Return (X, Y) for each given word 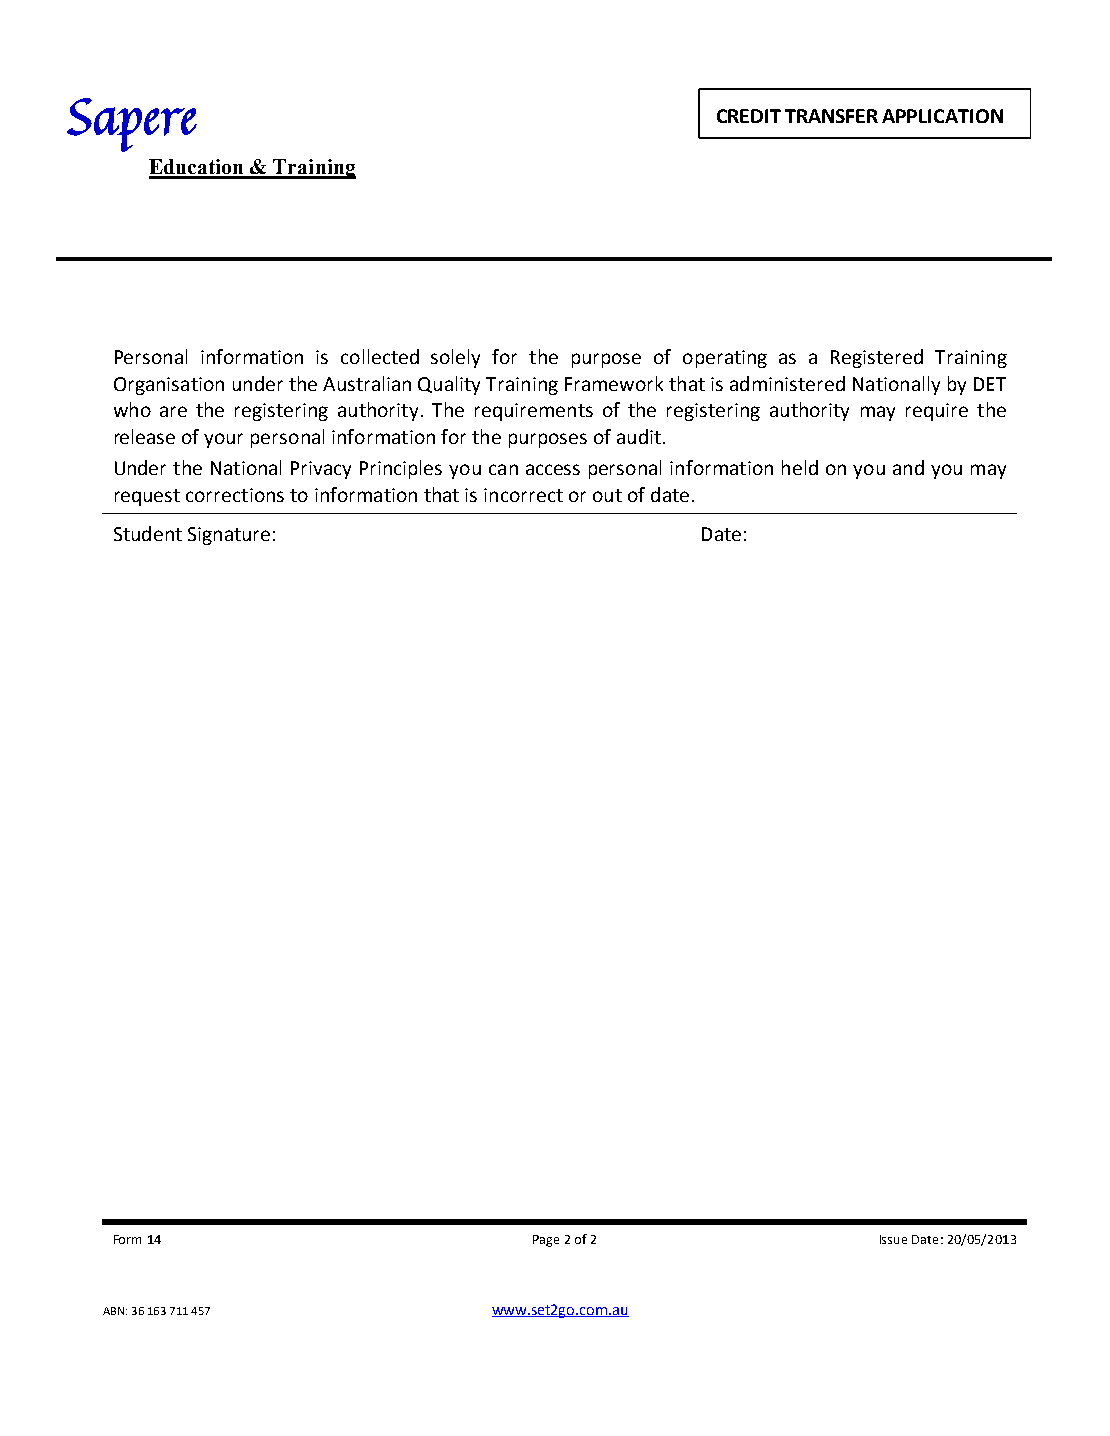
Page (546, 1241)
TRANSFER (831, 116)
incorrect (523, 495)
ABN (113, 1311)
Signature (229, 536)
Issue (893, 1239)
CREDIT (749, 116)
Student (148, 533)
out (607, 495)
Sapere (132, 125)
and (908, 467)
